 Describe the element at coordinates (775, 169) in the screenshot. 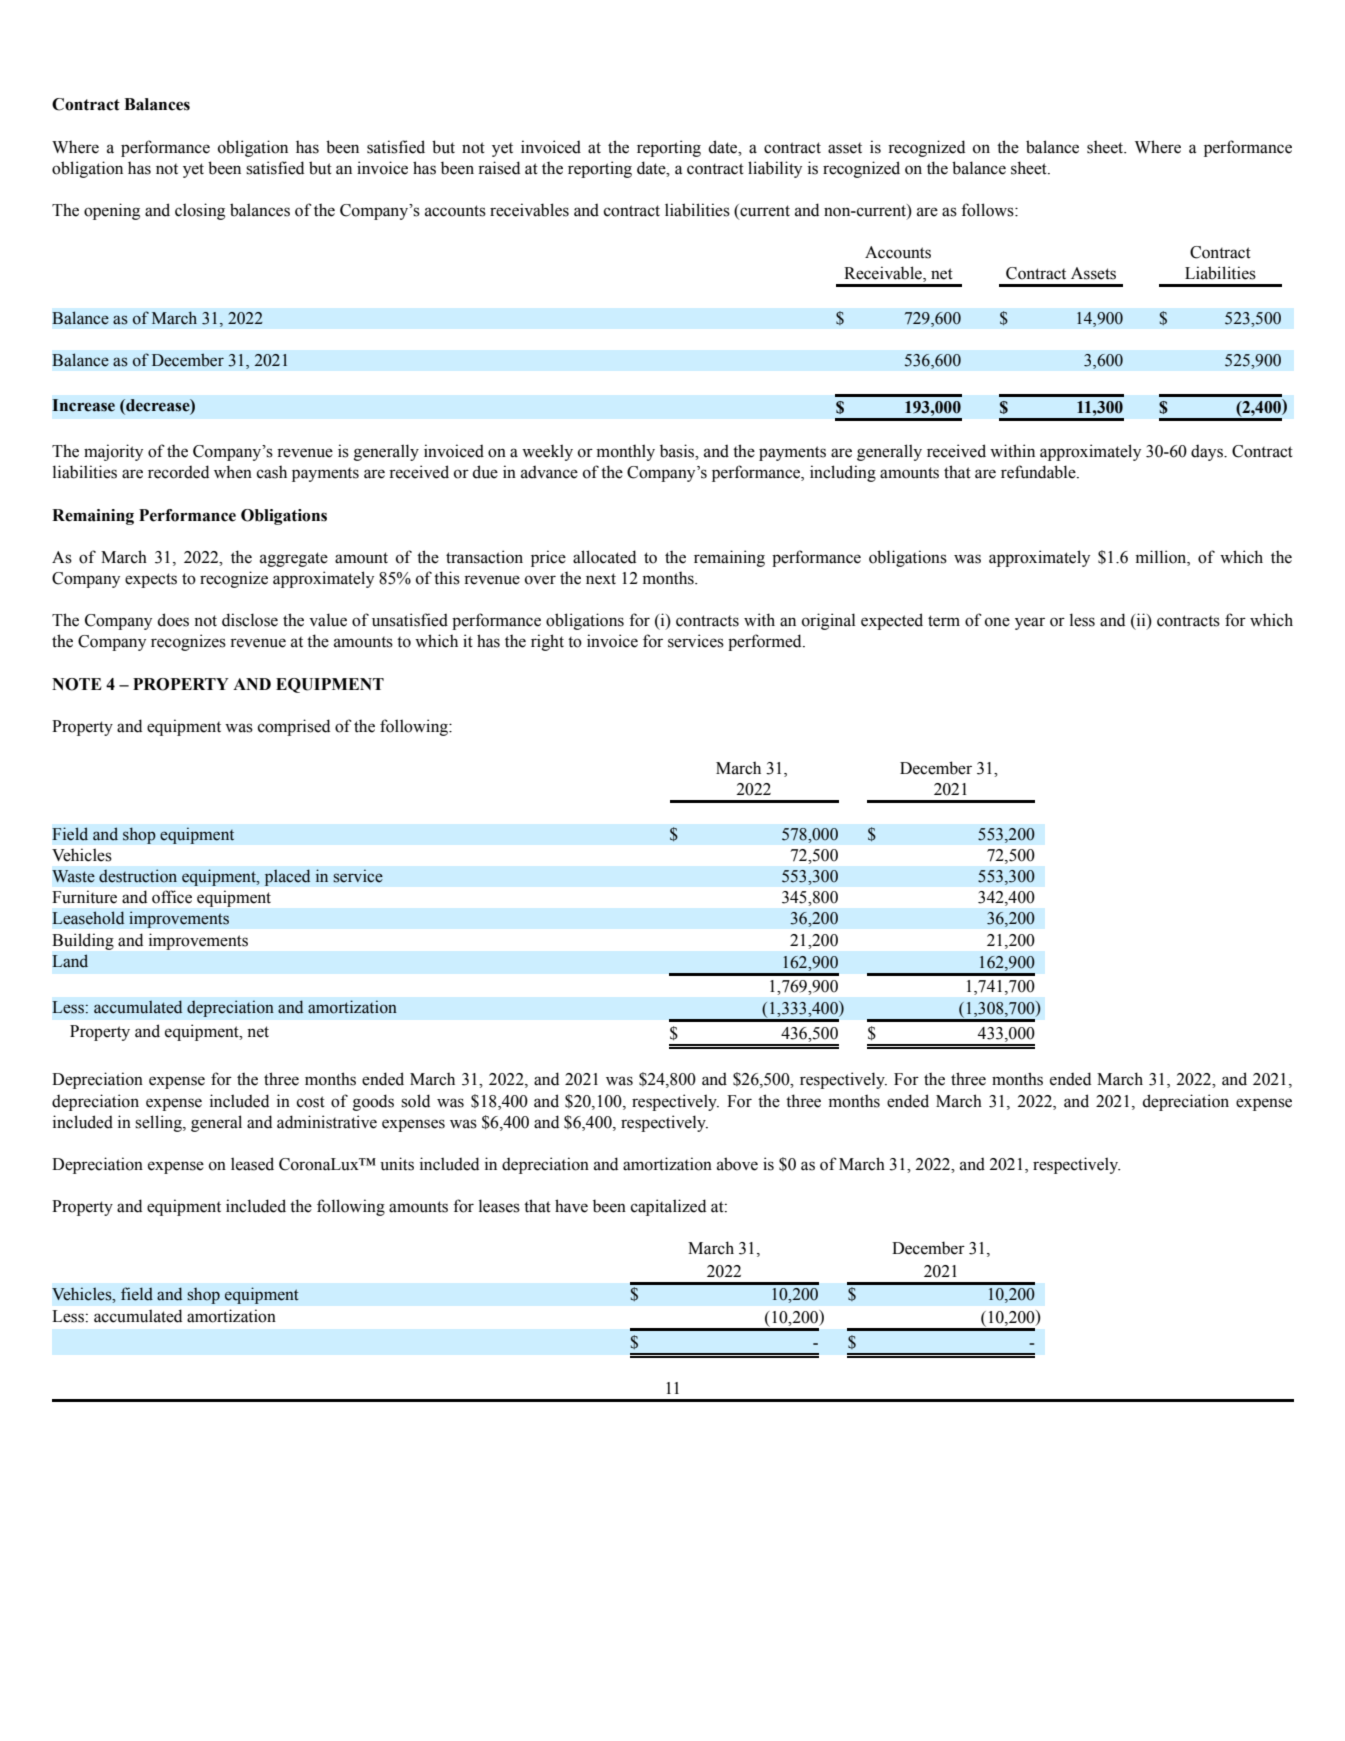

I see `liability` at that location.
